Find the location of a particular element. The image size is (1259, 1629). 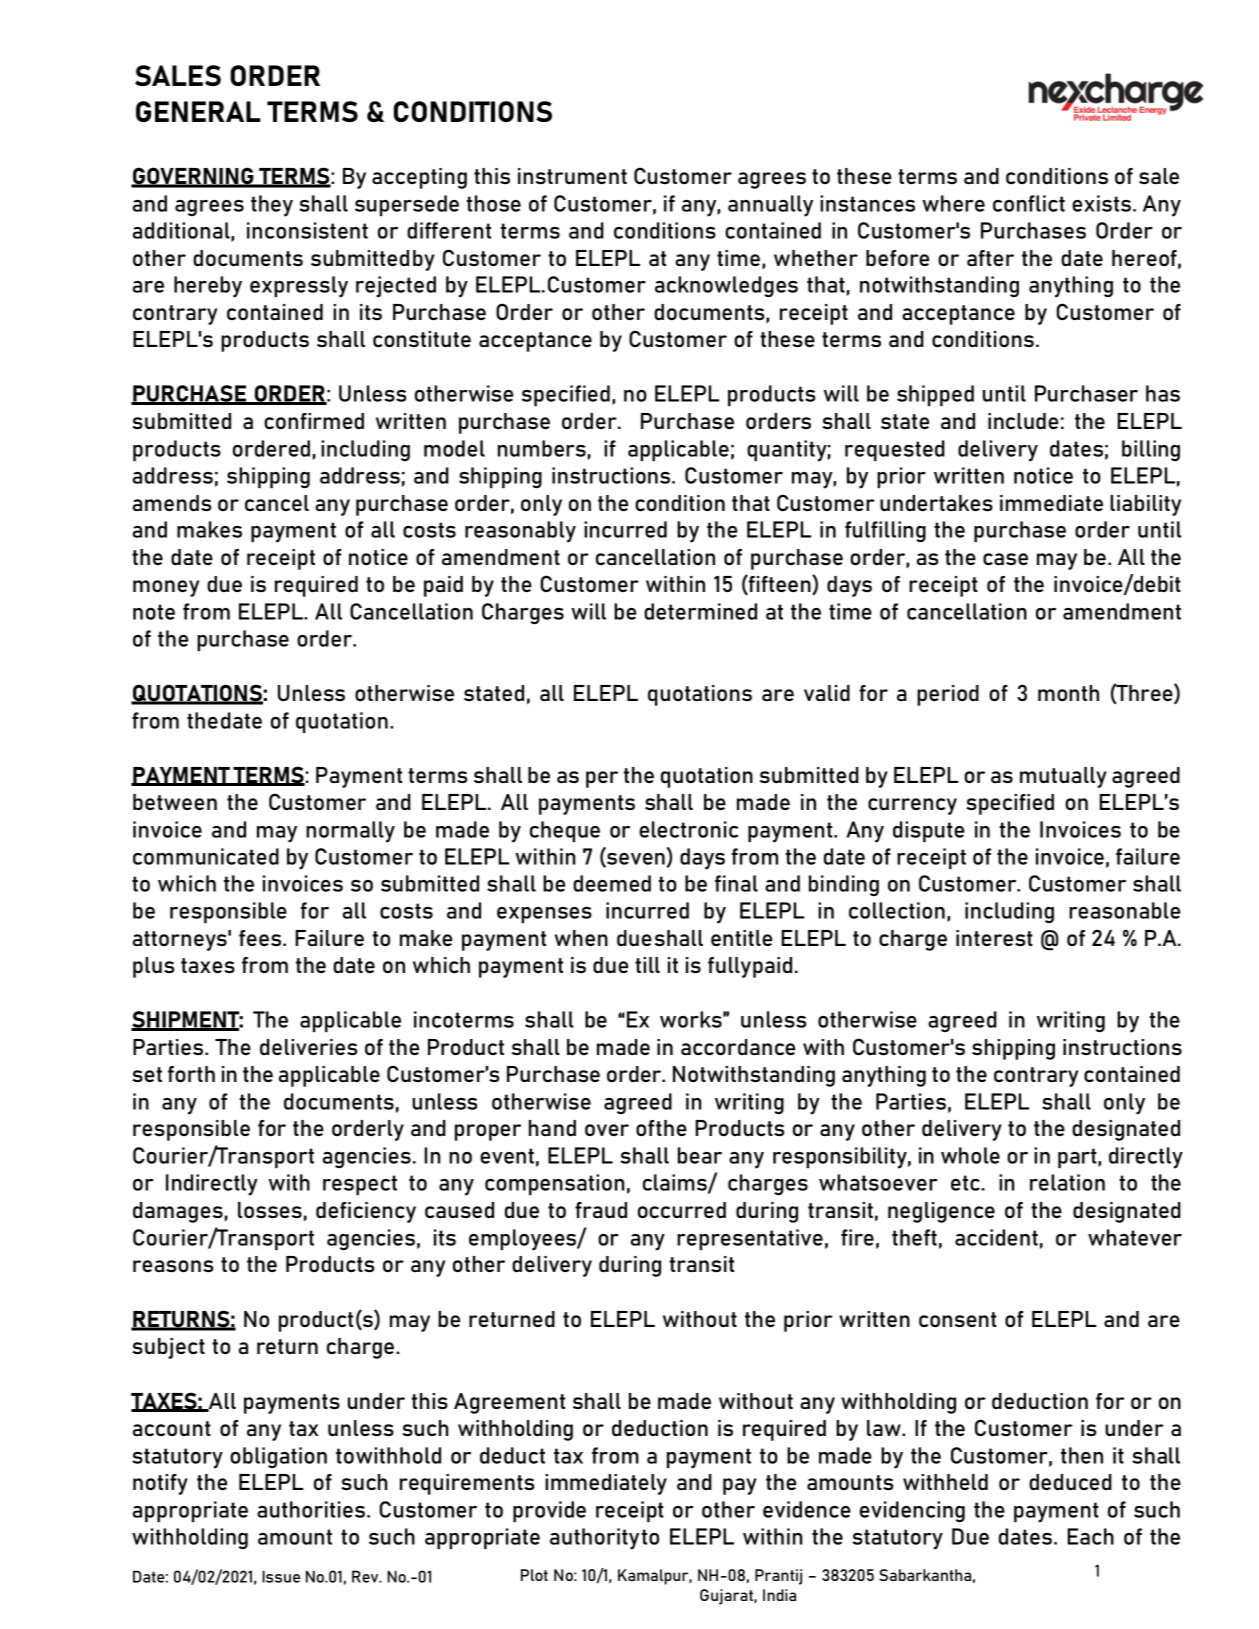

Issue is located at coordinates (281, 1576).
